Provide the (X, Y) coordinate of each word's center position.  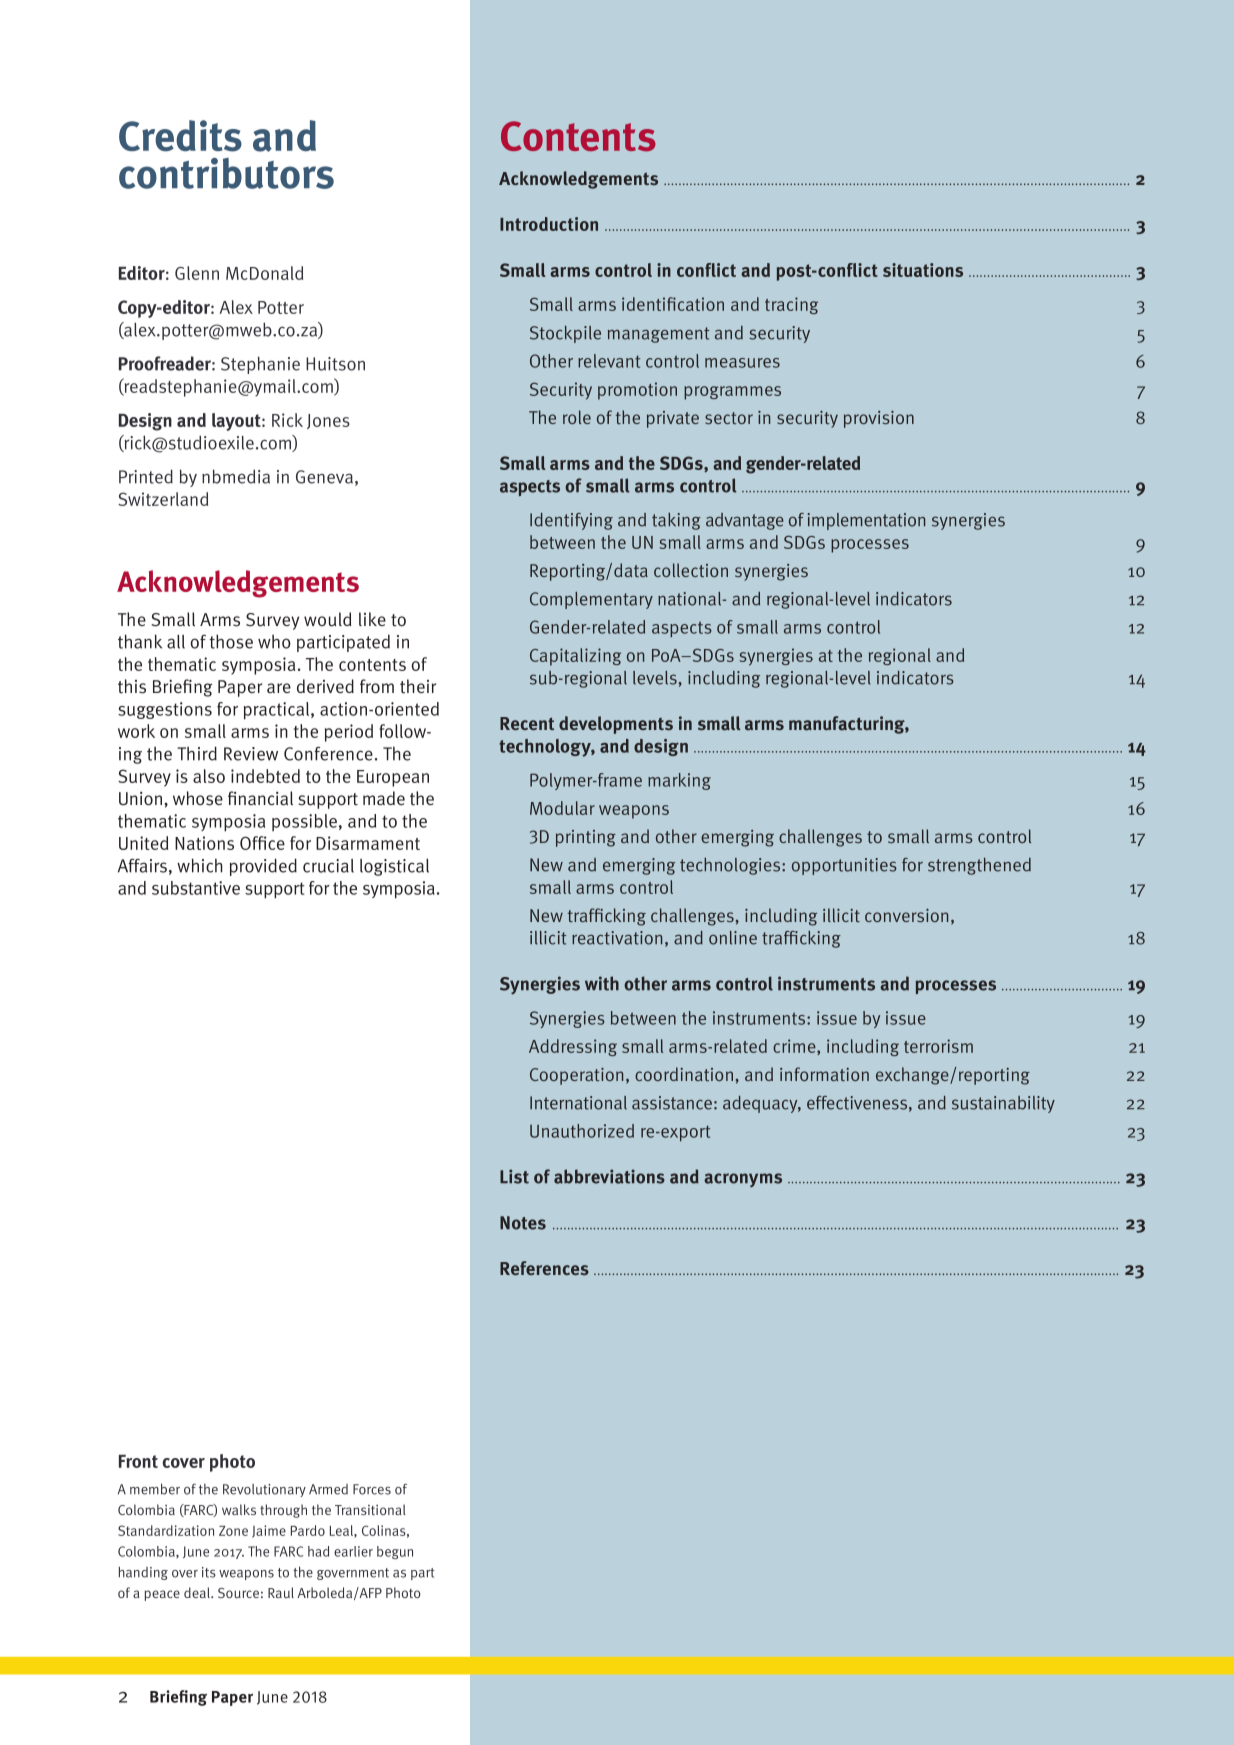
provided (263, 867)
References (544, 1268)
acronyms (743, 1180)
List (514, 1176)
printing (586, 838)
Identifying (571, 521)
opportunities (844, 866)
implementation (866, 521)
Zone (233, 1531)
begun (395, 1552)
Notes (523, 1223)
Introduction (549, 224)
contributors (226, 173)
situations (923, 270)
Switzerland (163, 499)
